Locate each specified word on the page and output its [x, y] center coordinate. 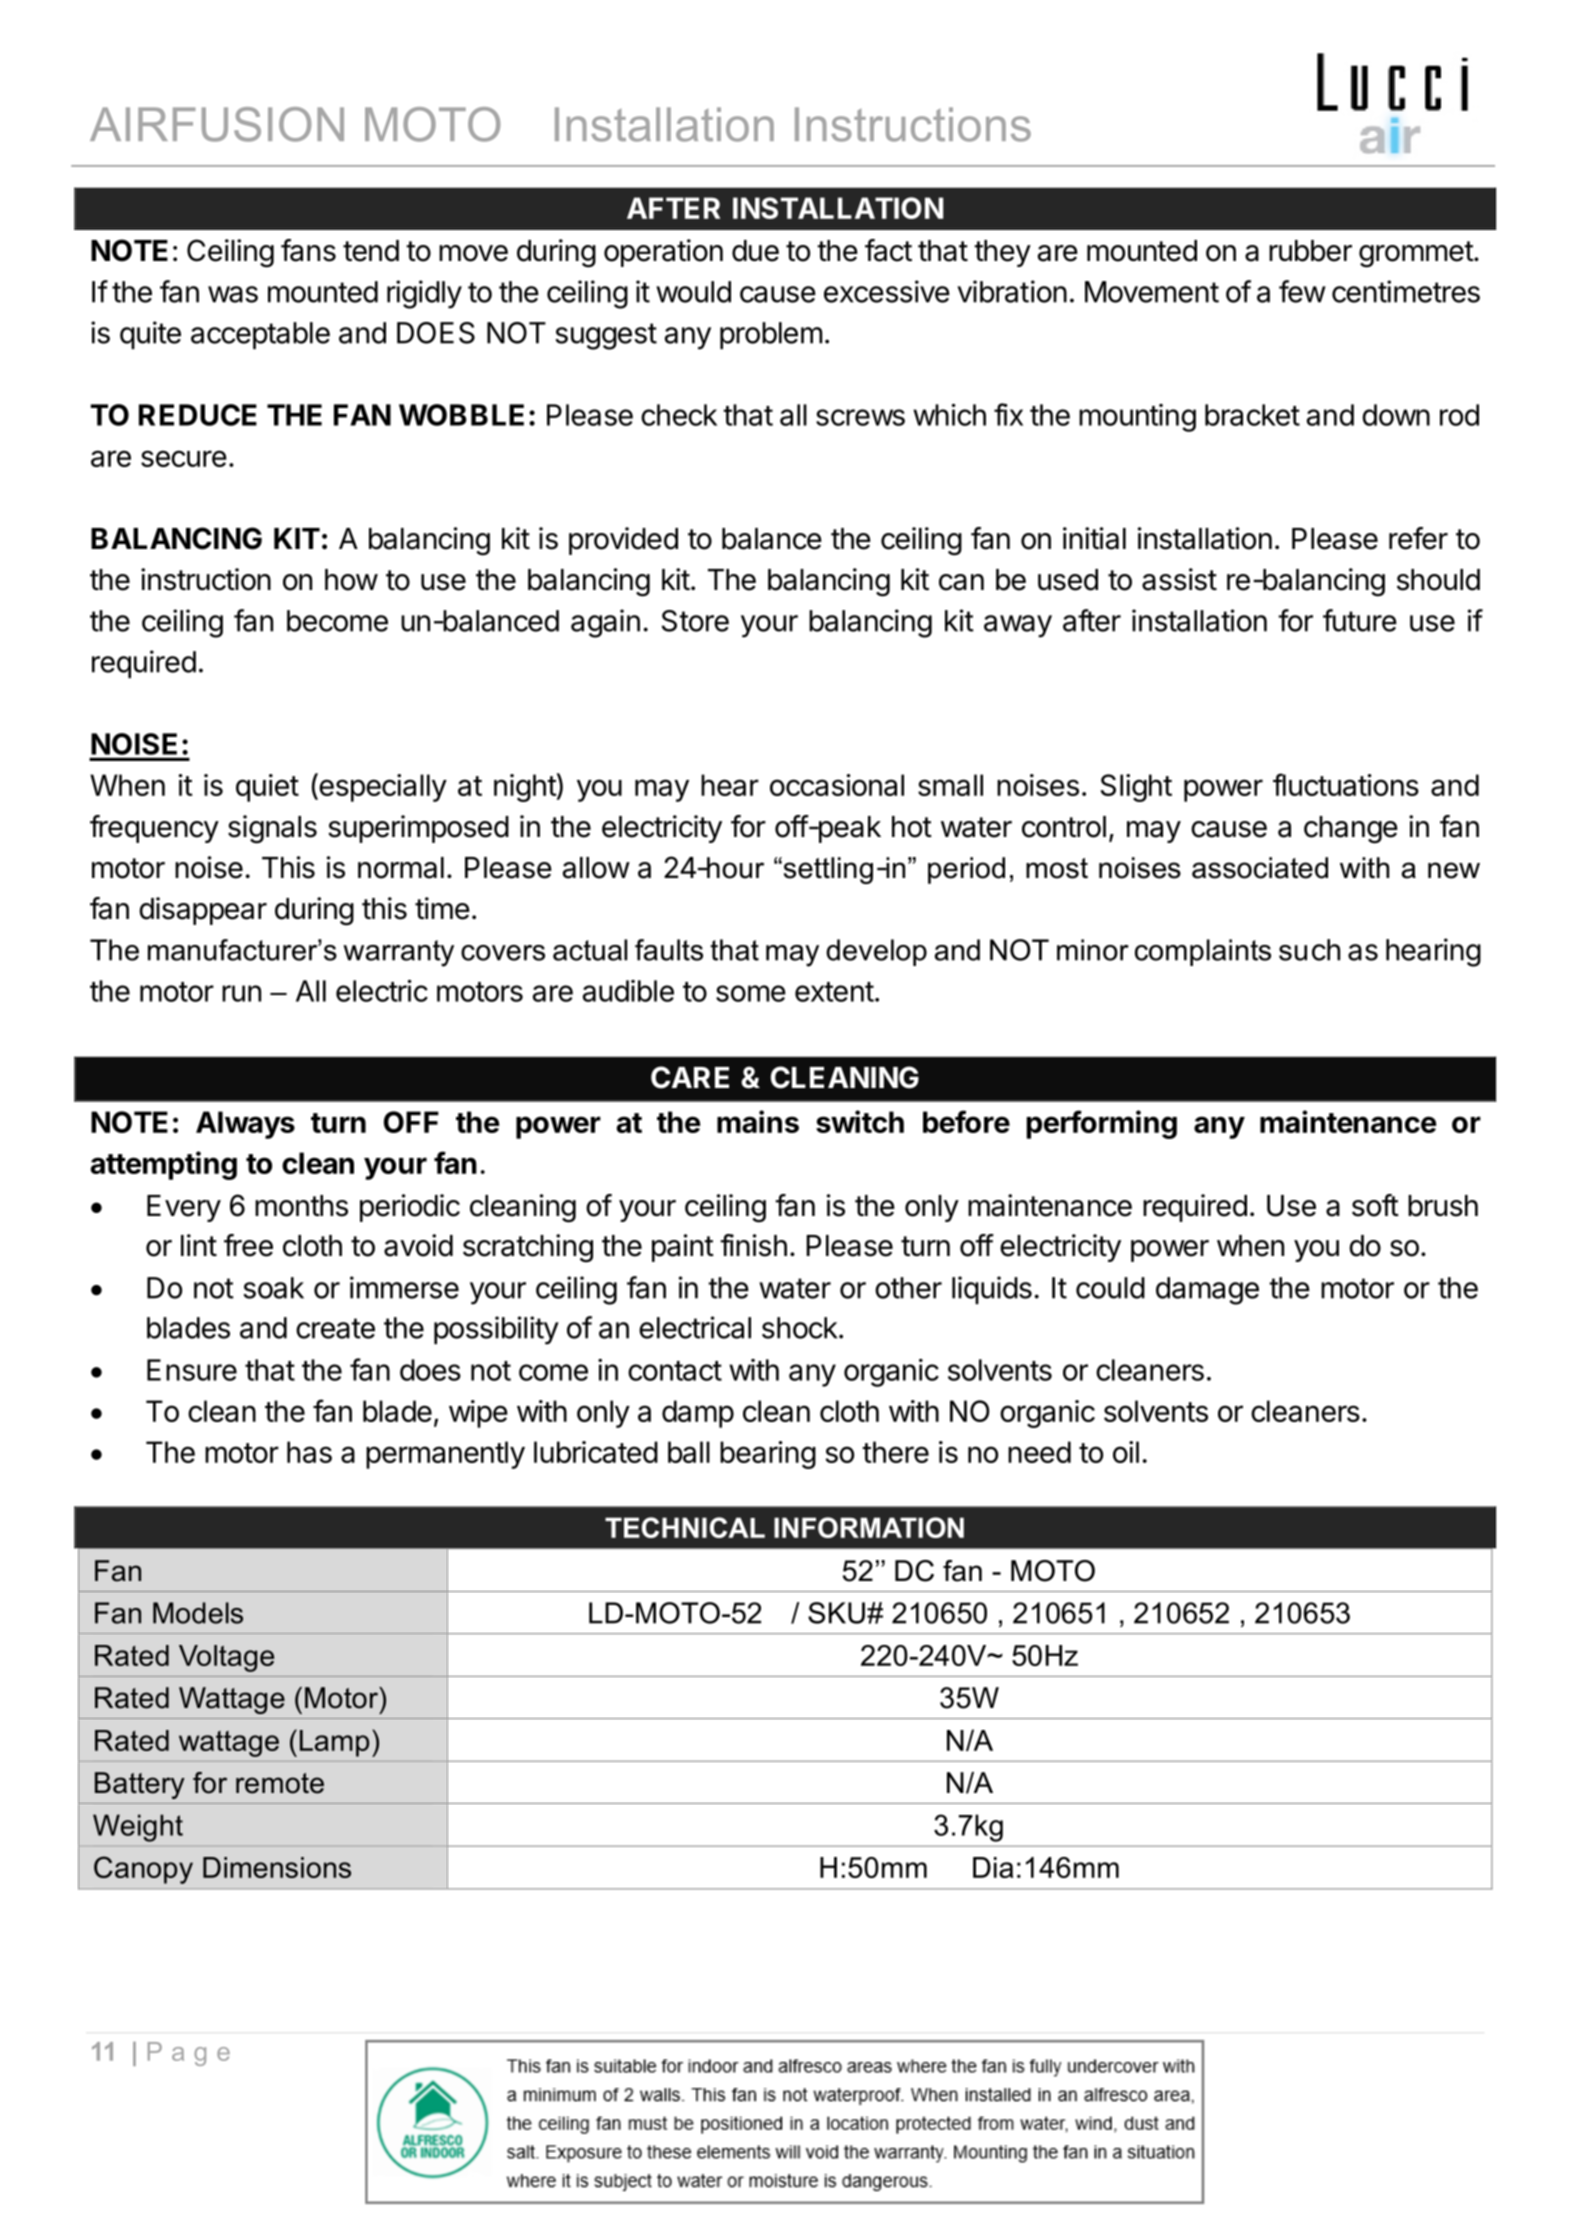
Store [695, 621]
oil [1126, 1452]
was [233, 294]
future [1360, 620]
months [301, 1206]
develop [876, 952]
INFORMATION [869, 1527]
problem [771, 335]
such [1309, 950]
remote [280, 1783]
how [351, 580]
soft [1375, 1205]
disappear [203, 911]
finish [753, 1245]
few [1302, 291]
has [309, 1452]
